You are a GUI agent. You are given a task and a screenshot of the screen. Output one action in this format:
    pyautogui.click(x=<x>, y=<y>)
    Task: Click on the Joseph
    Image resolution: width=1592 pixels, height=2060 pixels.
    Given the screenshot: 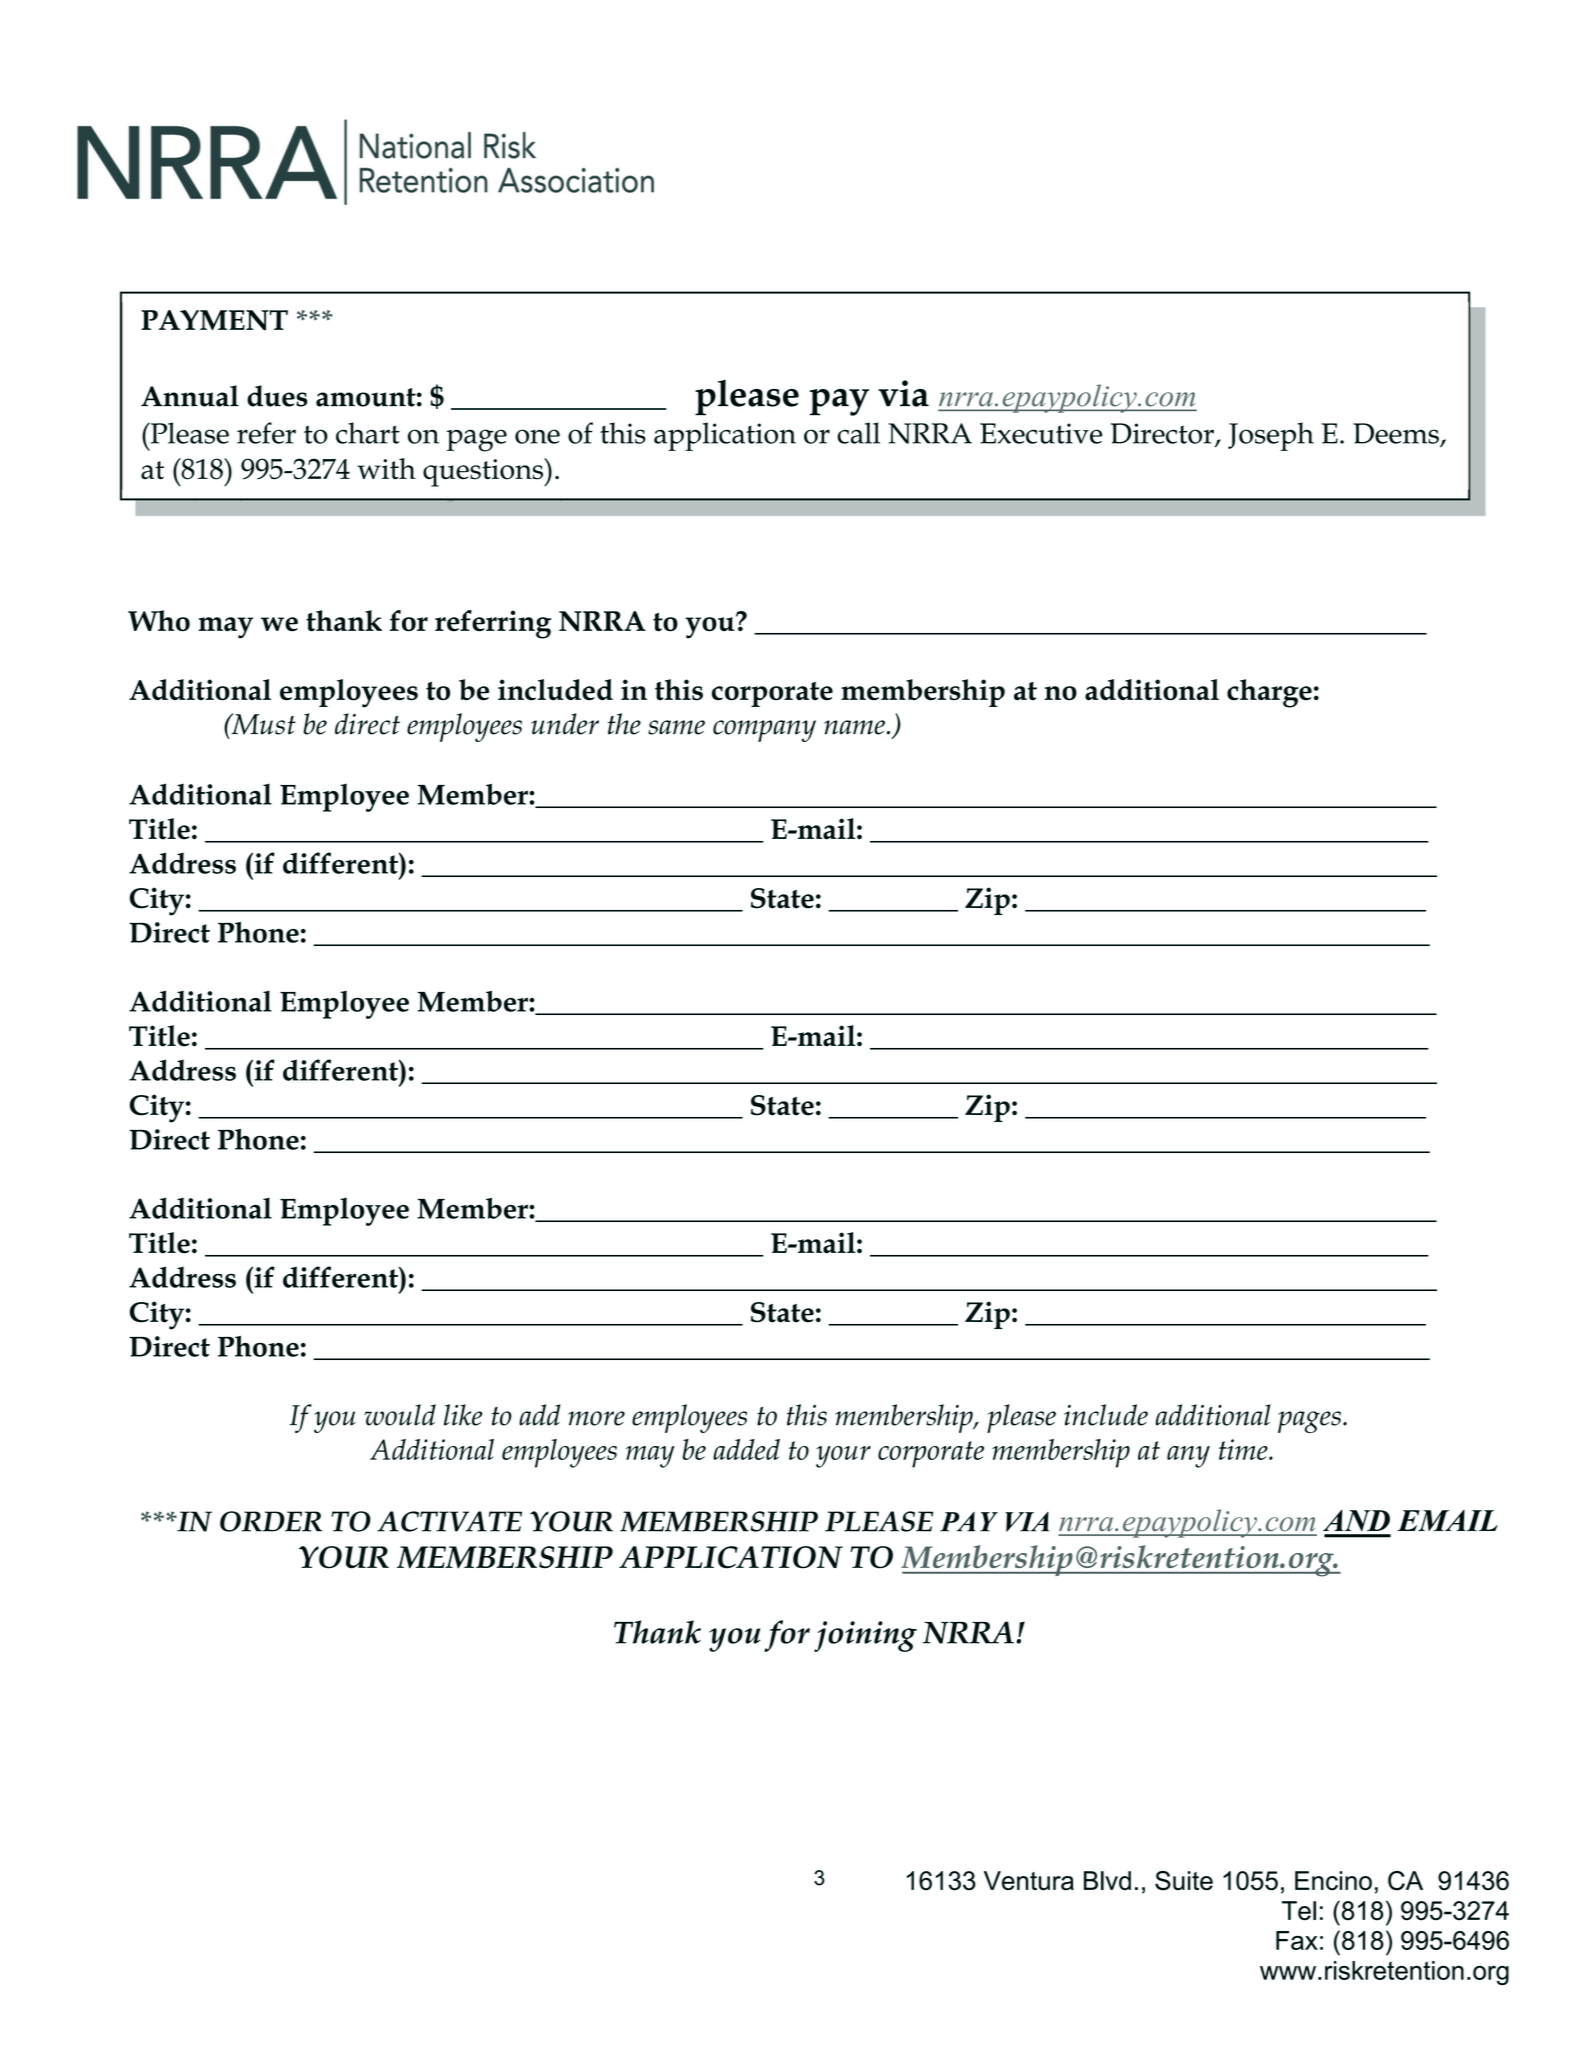 What is the action you would take?
    pyautogui.click(x=1271, y=436)
